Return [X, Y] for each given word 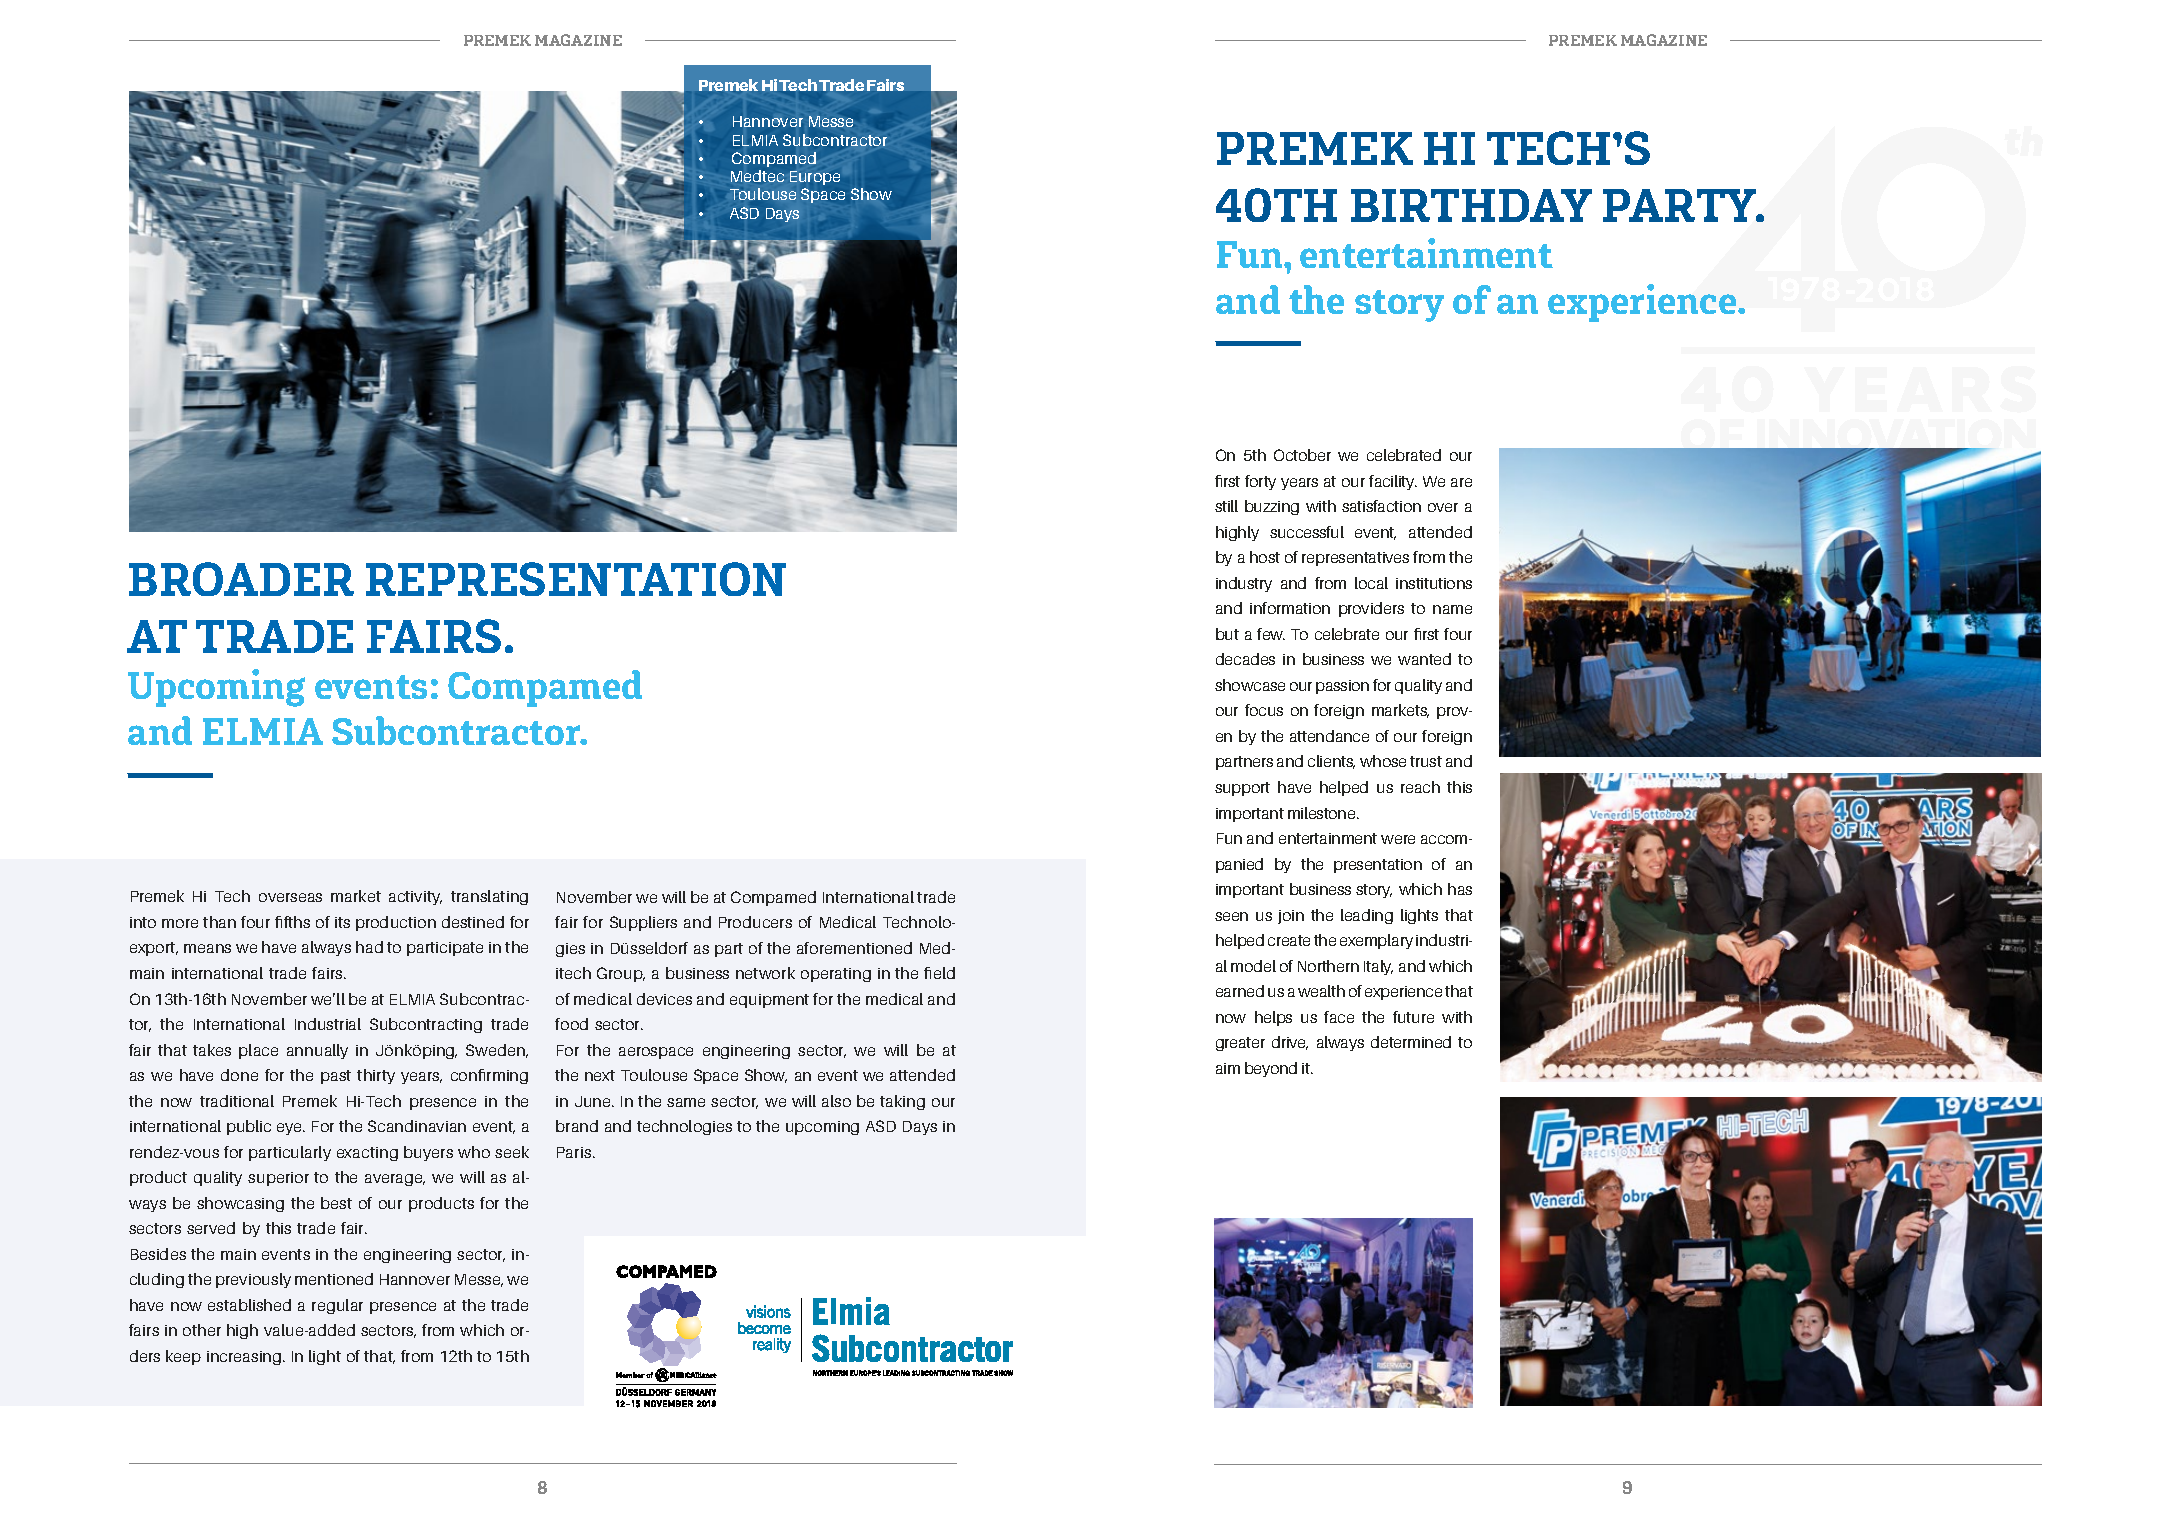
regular [337, 1306]
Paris [575, 1152]
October [1302, 455]
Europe [815, 178]
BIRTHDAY [1471, 205]
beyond [1271, 1069]
